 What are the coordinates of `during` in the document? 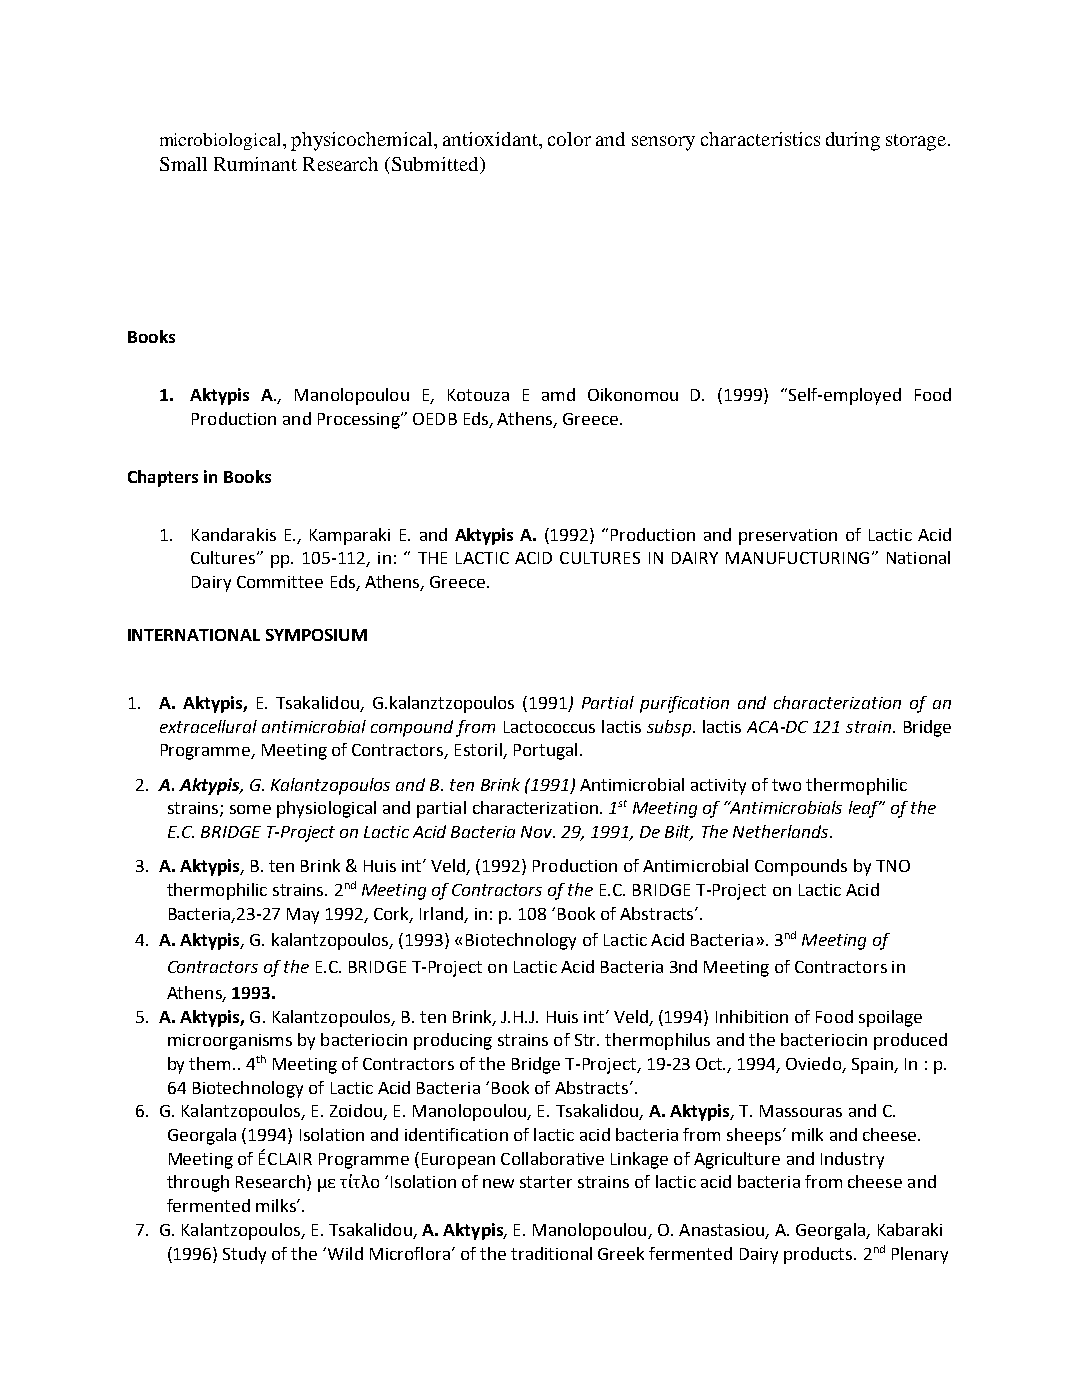 It's located at (853, 141).
